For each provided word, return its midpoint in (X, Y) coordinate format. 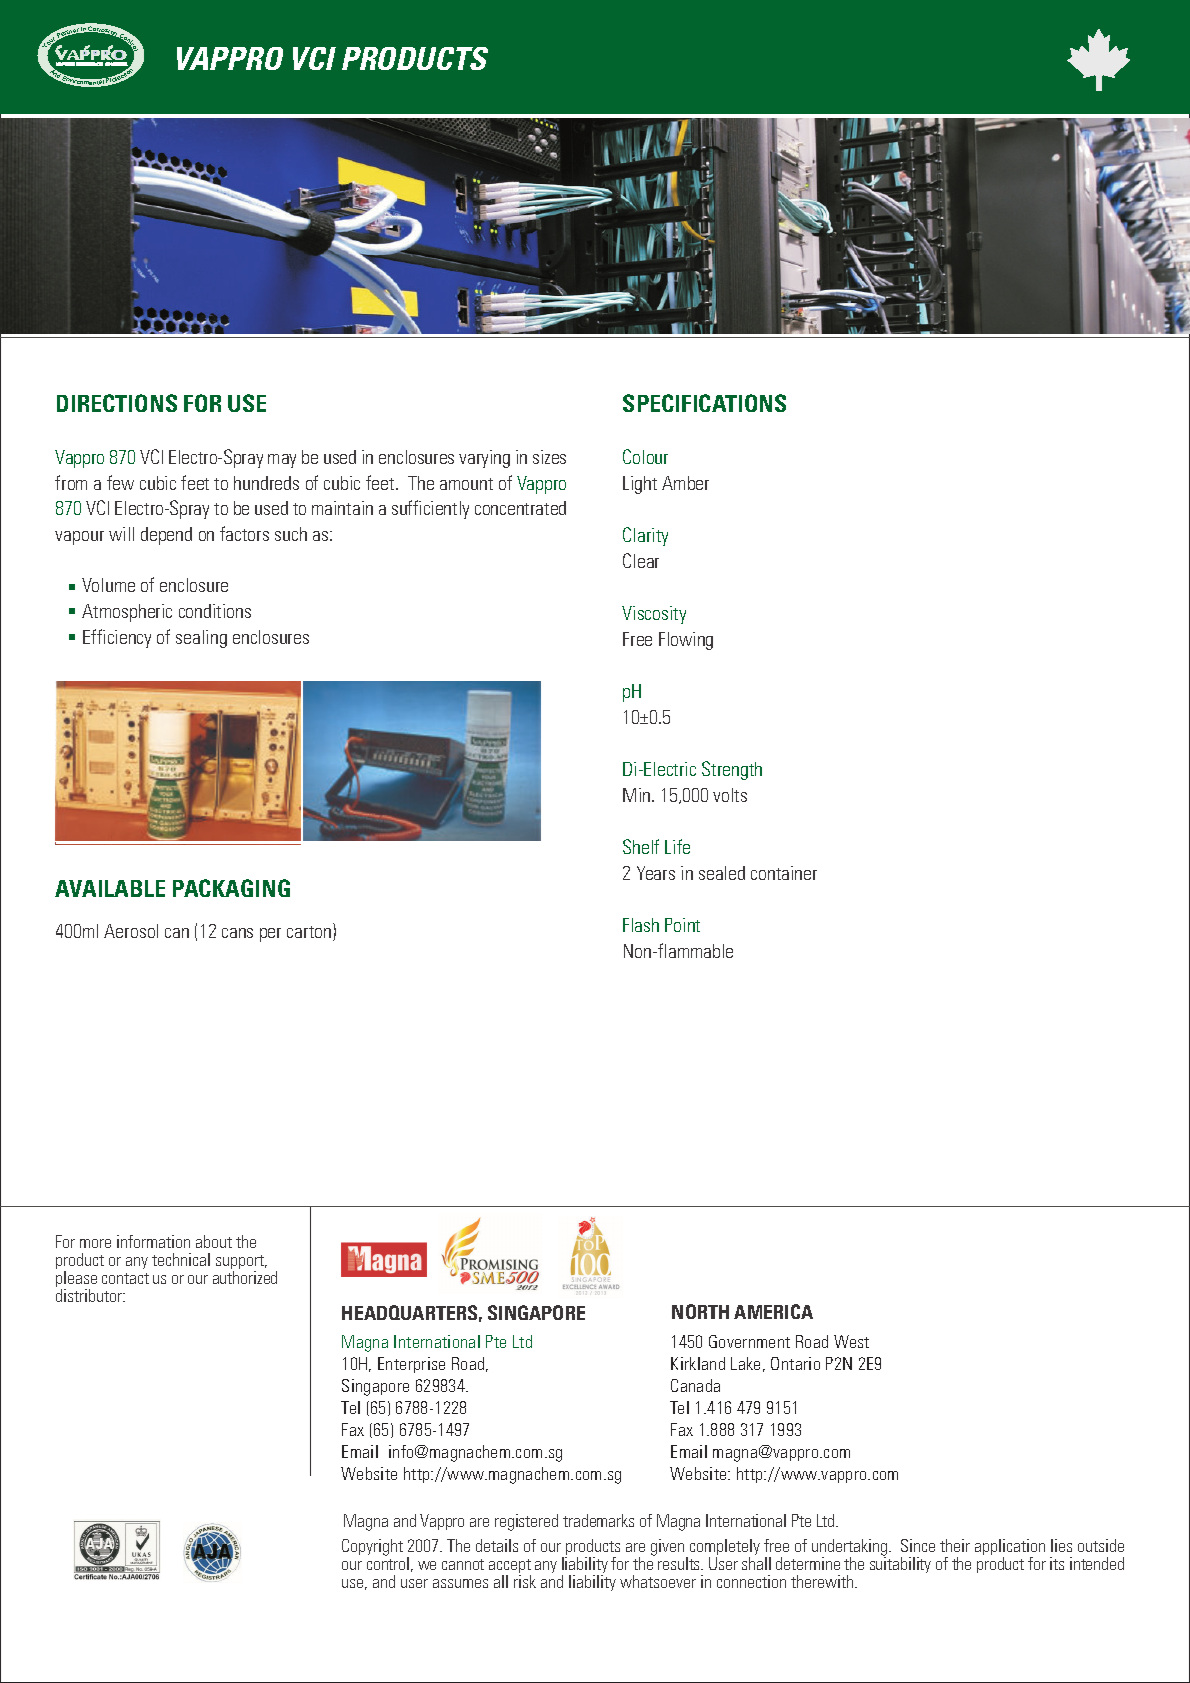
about (214, 1241)
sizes (549, 457)
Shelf (641, 846)
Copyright (372, 1547)
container (784, 873)
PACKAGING (231, 888)
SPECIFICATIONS (704, 403)
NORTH (700, 1311)
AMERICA (773, 1311)
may (282, 461)
